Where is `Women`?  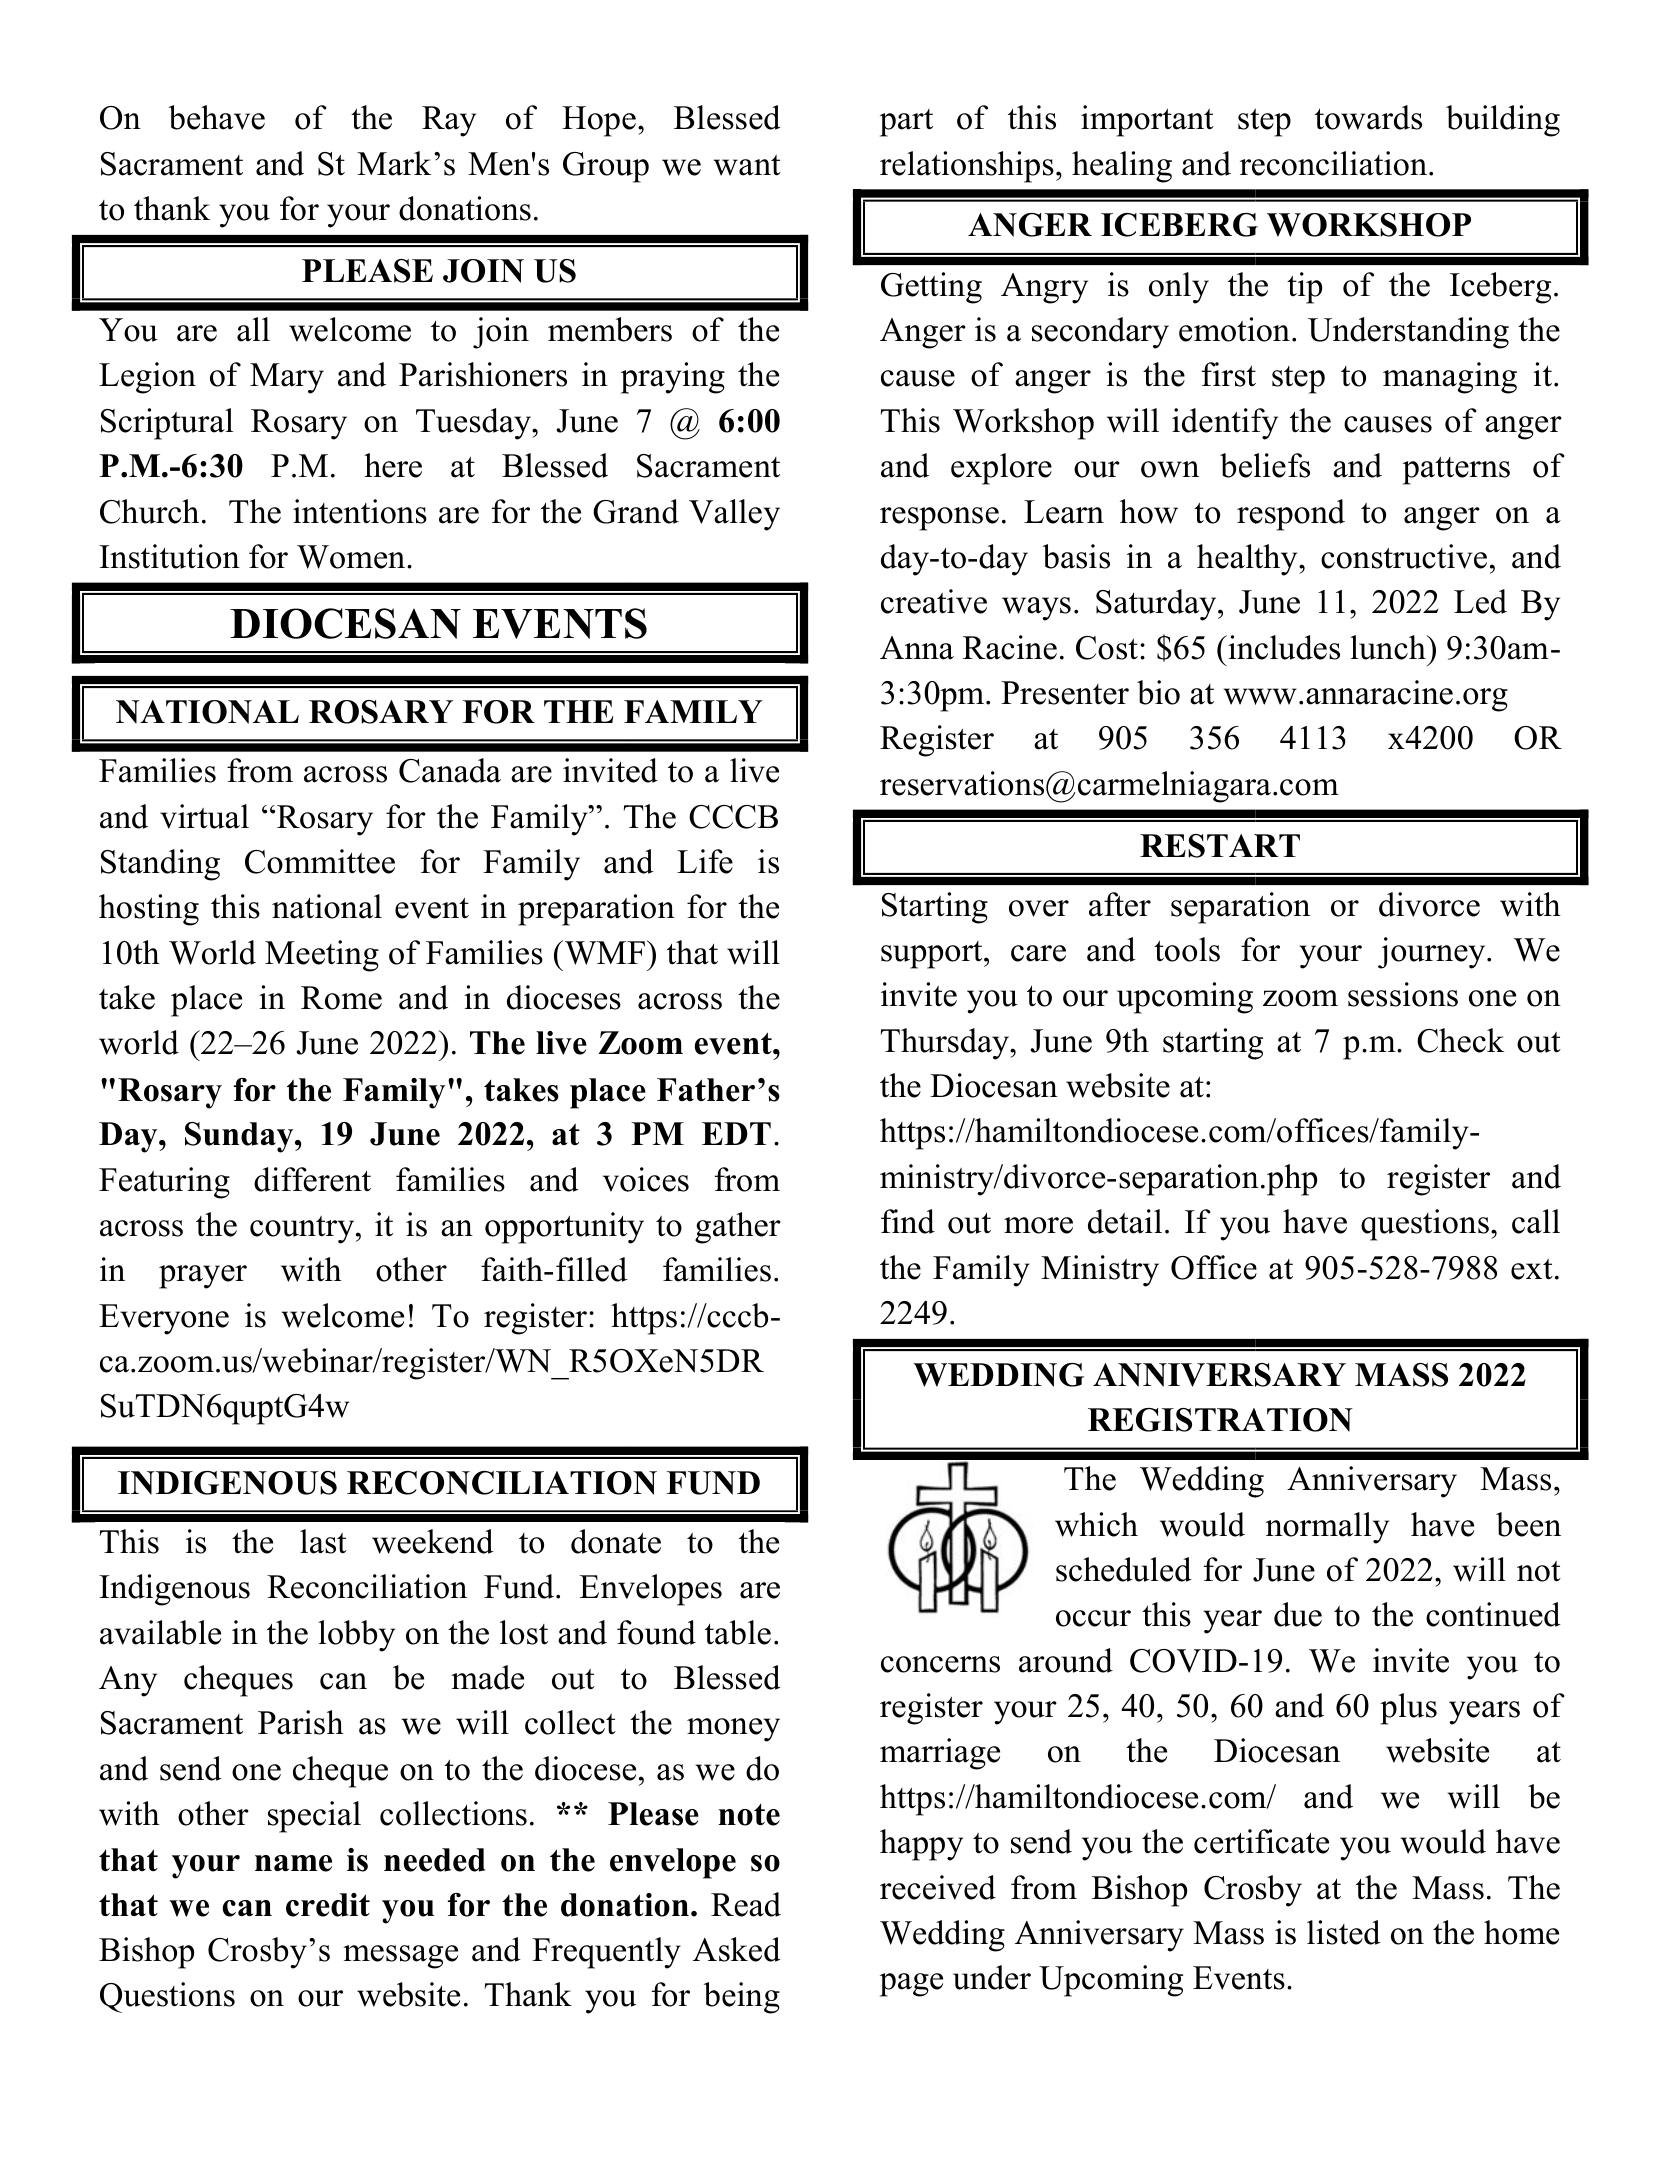
Women is located at coordinates (352, 557).
